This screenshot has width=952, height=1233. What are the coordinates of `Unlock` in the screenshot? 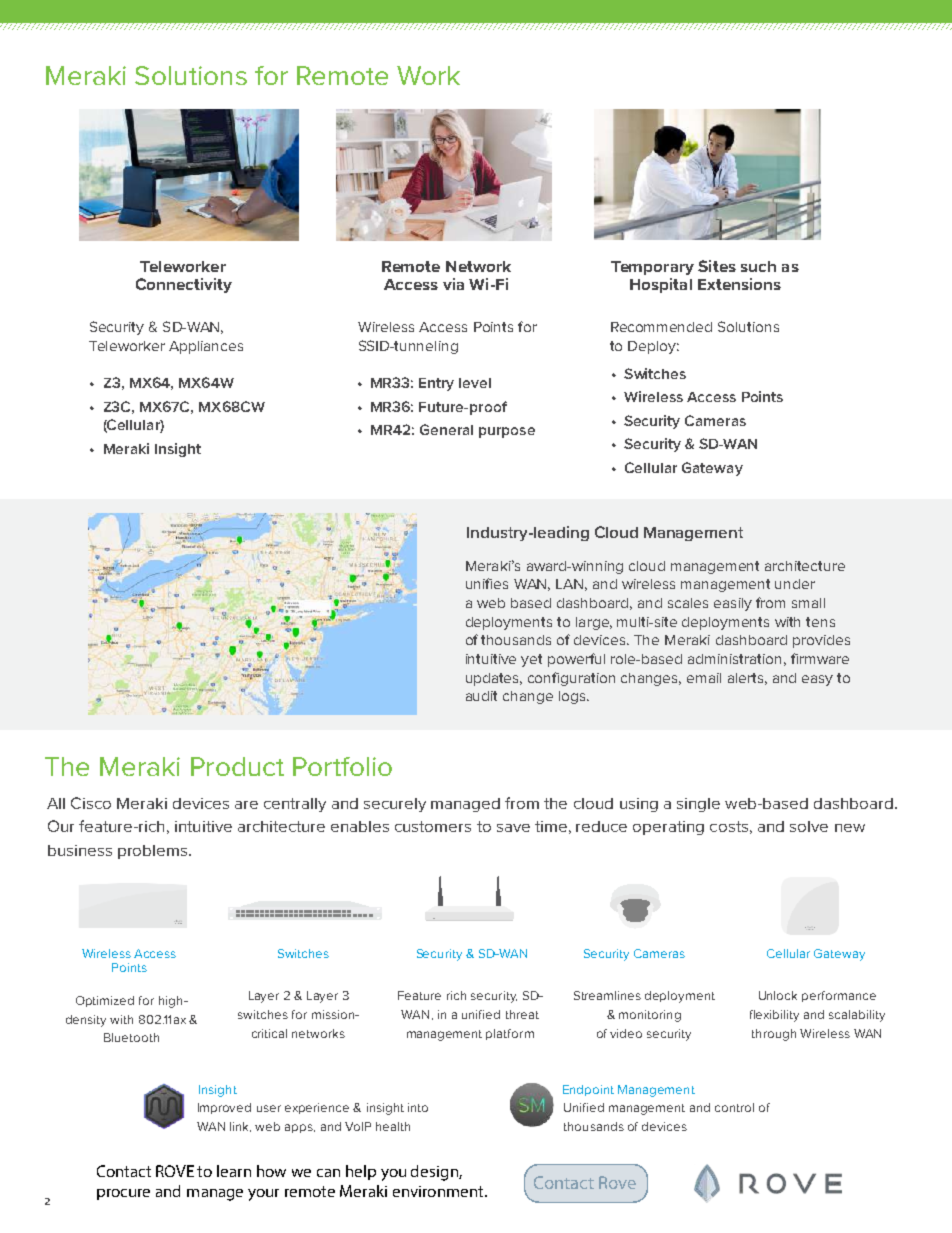 It's located at (778, 995).
